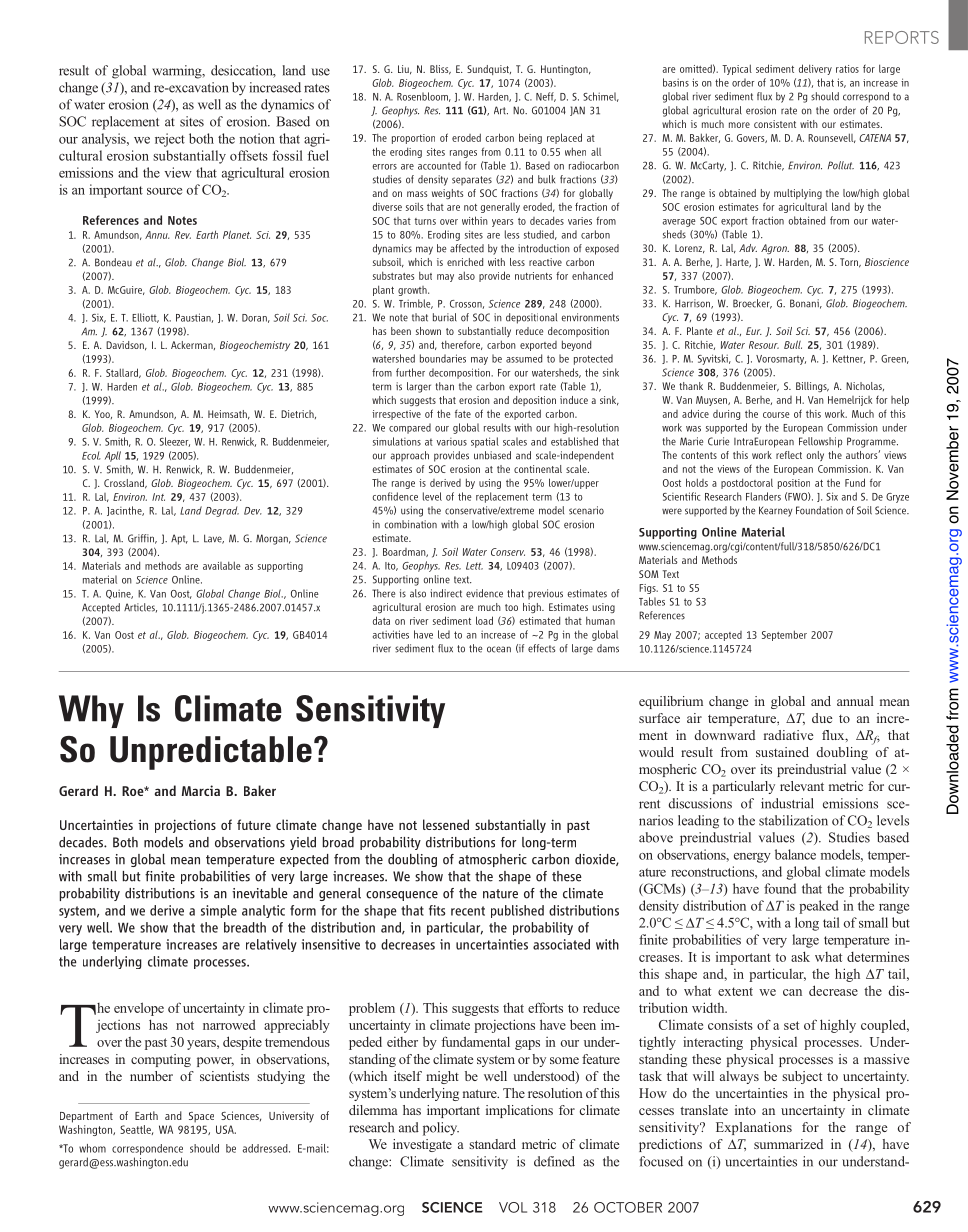  What do you see at coordinates (440, 70) in the page?
I see `Bliss` at bounding box center [440, 70].
